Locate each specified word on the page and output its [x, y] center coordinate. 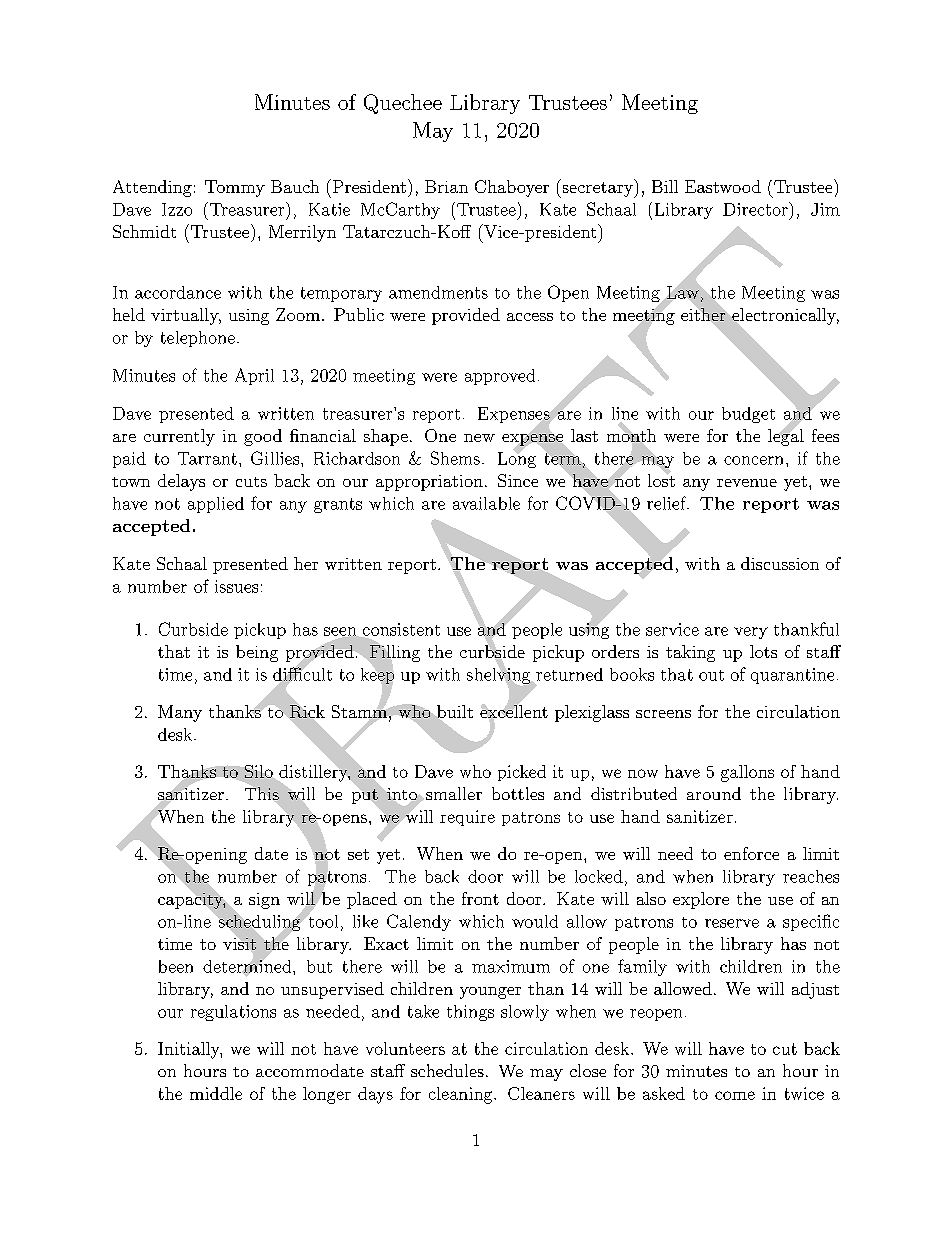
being [257, 653]
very [751, 633]
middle [216, 1093]
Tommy [235, 188]
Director [755, 209]
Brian [446, 186]
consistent [400, 630]
